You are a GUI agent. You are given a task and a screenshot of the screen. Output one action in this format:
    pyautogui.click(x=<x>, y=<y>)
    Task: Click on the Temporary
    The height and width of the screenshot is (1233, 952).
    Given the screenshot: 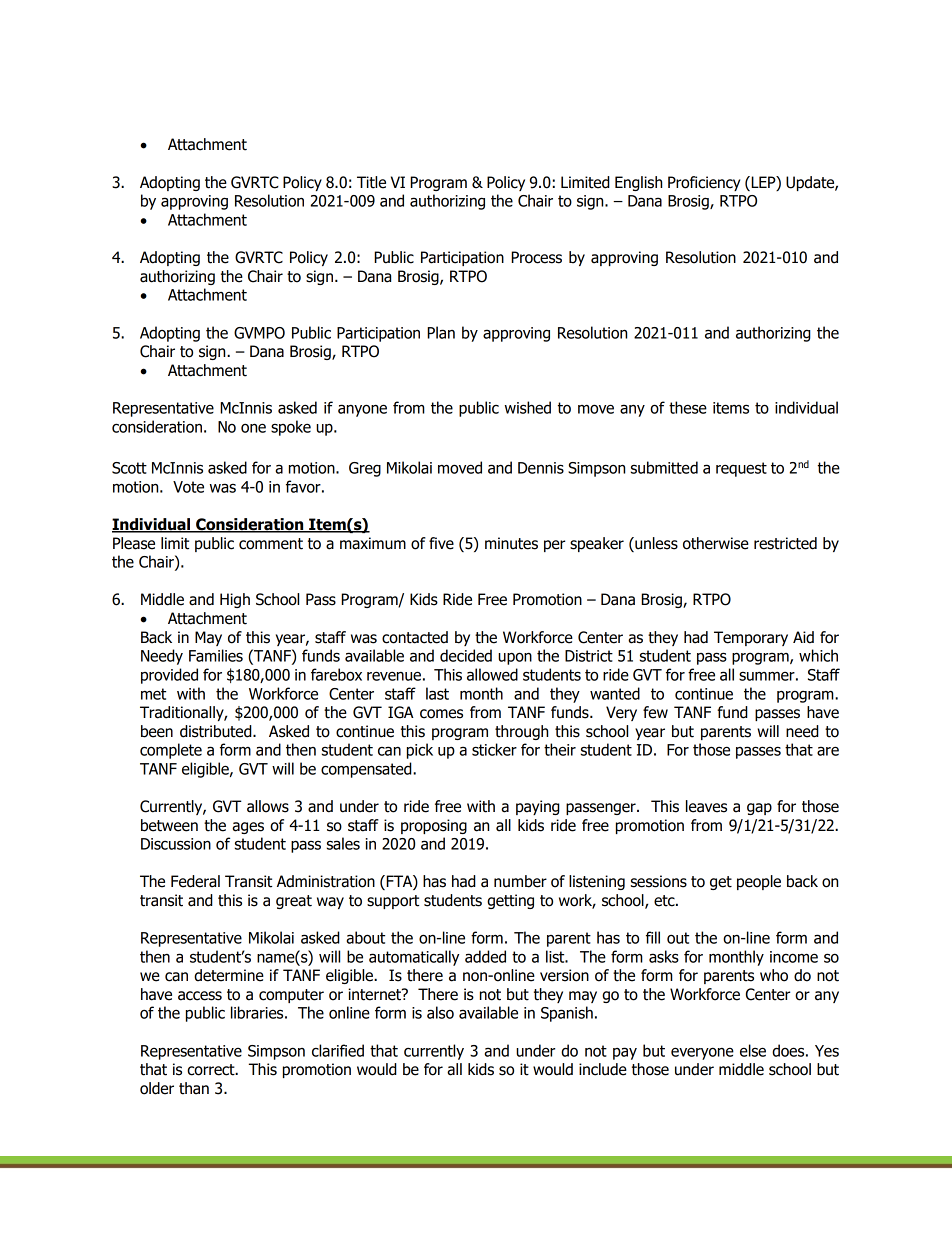 What is the action you would take?
    pyautogui.click(x=751, y=638)
